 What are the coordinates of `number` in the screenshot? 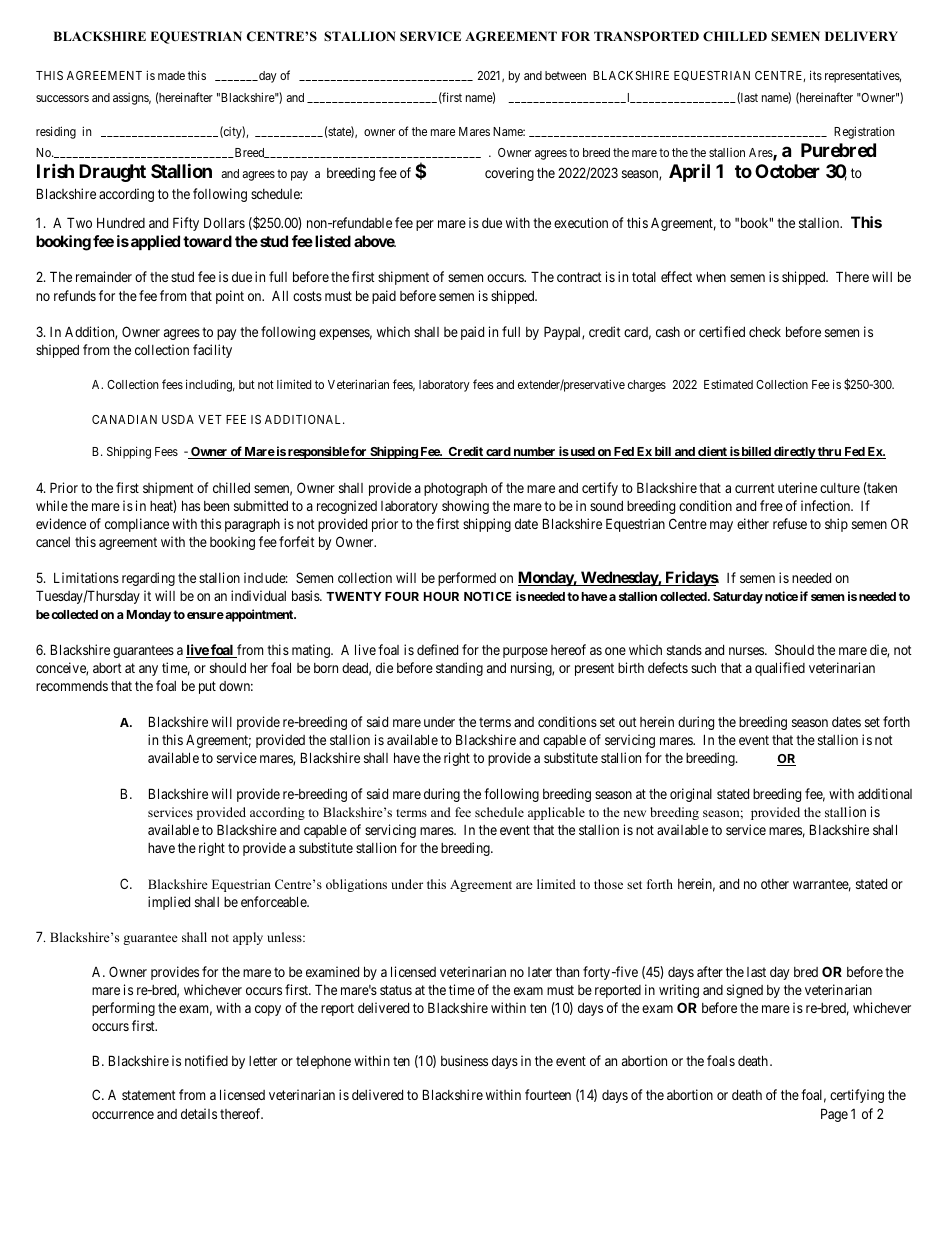 It's located at (534, 453).
